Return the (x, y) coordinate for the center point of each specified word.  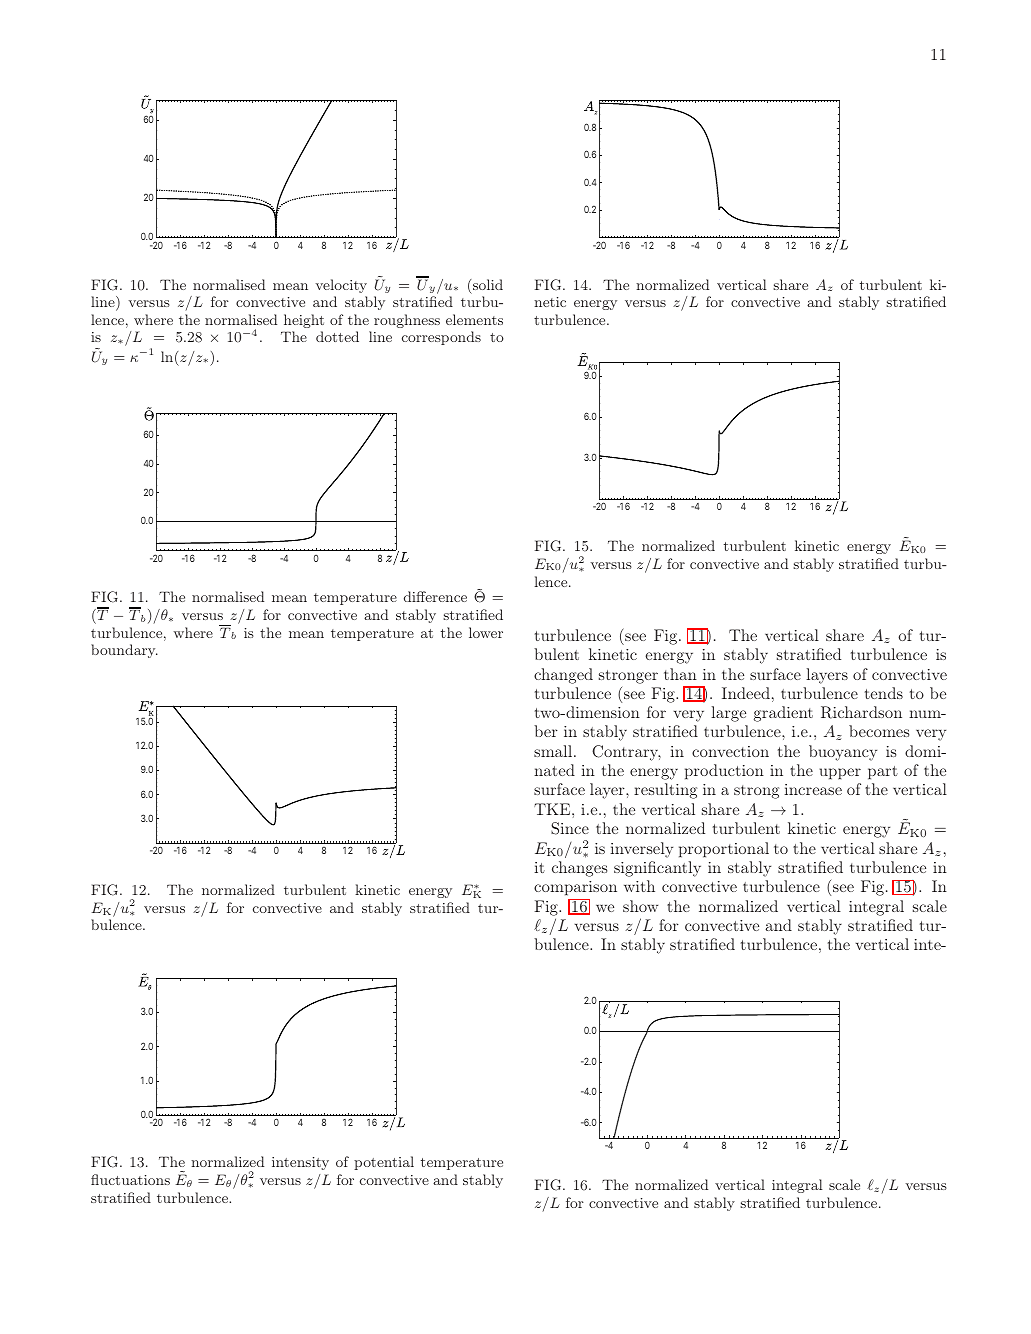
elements (474, 319)
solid (488, 284)
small (554, 751)
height (304, 321)
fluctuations (130, 1179)
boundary (124, 651)
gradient (783, 714)
